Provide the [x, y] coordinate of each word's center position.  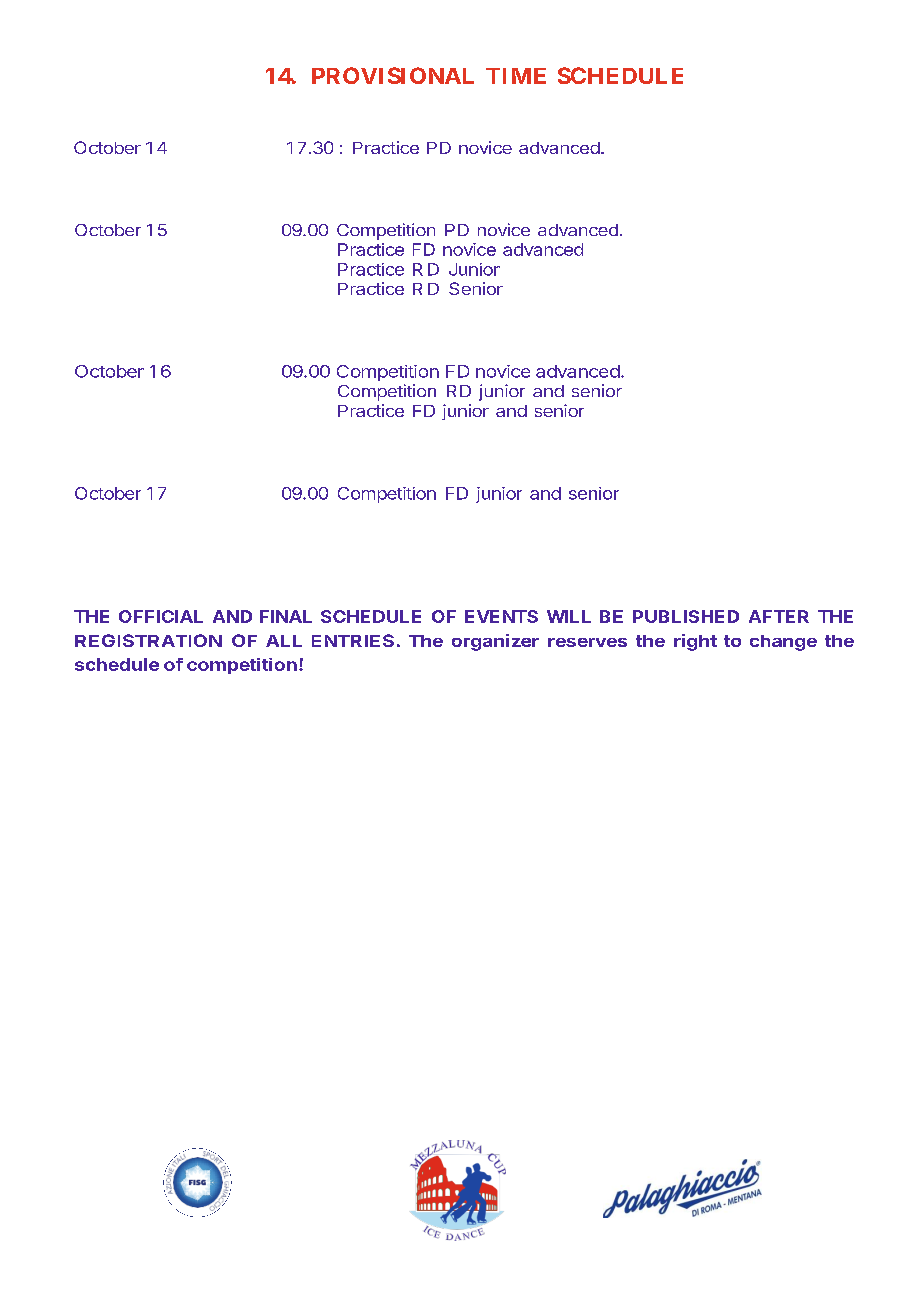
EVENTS [501, 616]
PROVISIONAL [393, 75]
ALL [284, 641]
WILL [569, 616]
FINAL [286, 616]
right [695, 642]
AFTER [779, 616]
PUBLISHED [686, 616]
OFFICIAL [161, 616]
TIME [516, 76]
